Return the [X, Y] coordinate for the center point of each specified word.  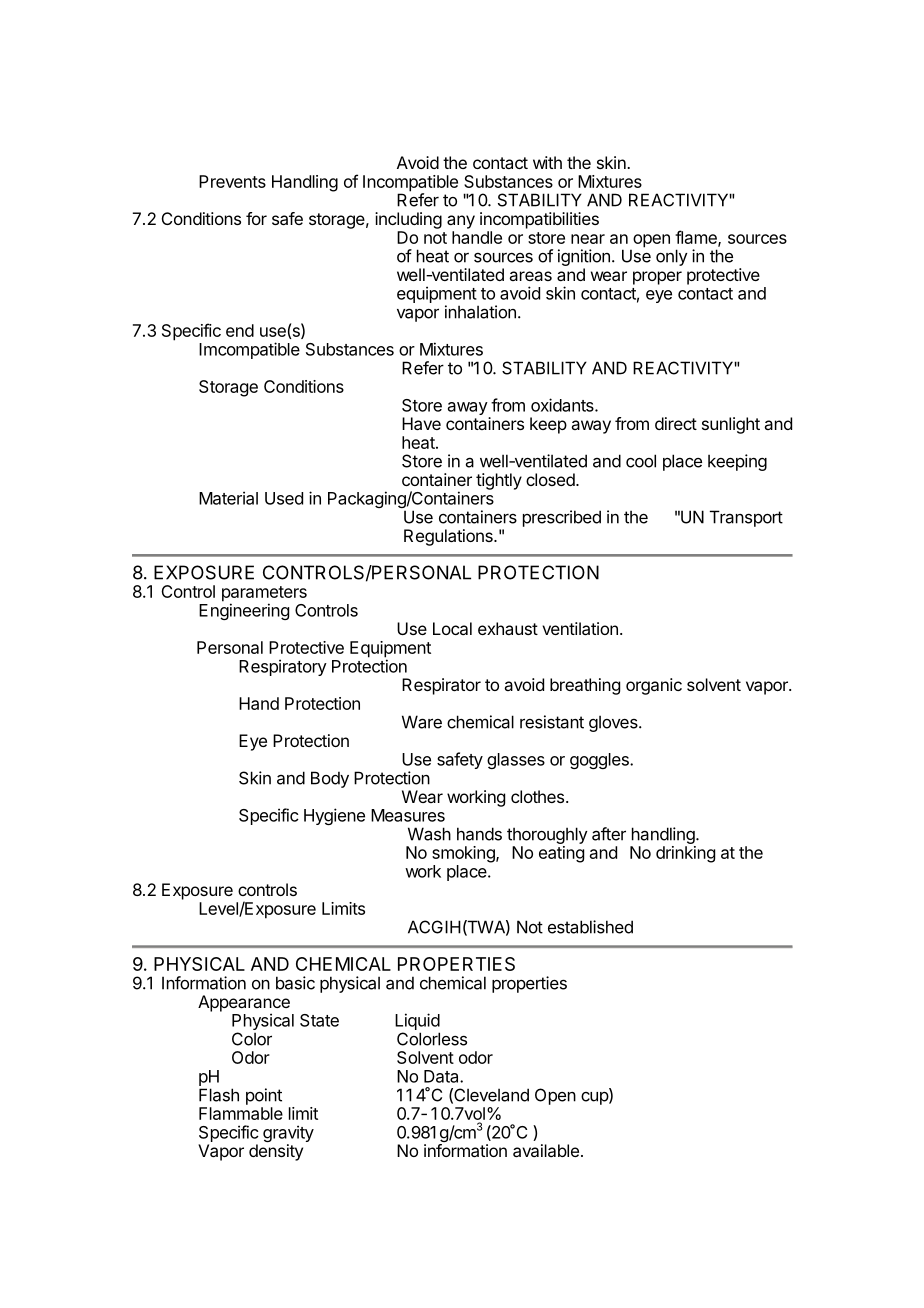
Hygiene [334, 816]
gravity [288, 1135]
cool [641, 461]
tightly [499, 481]
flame [697, 238]
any [461, 222]
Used [284, 498]
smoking [464, 854]
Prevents [232, 181]
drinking [685, 854]
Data [442, 1076]
